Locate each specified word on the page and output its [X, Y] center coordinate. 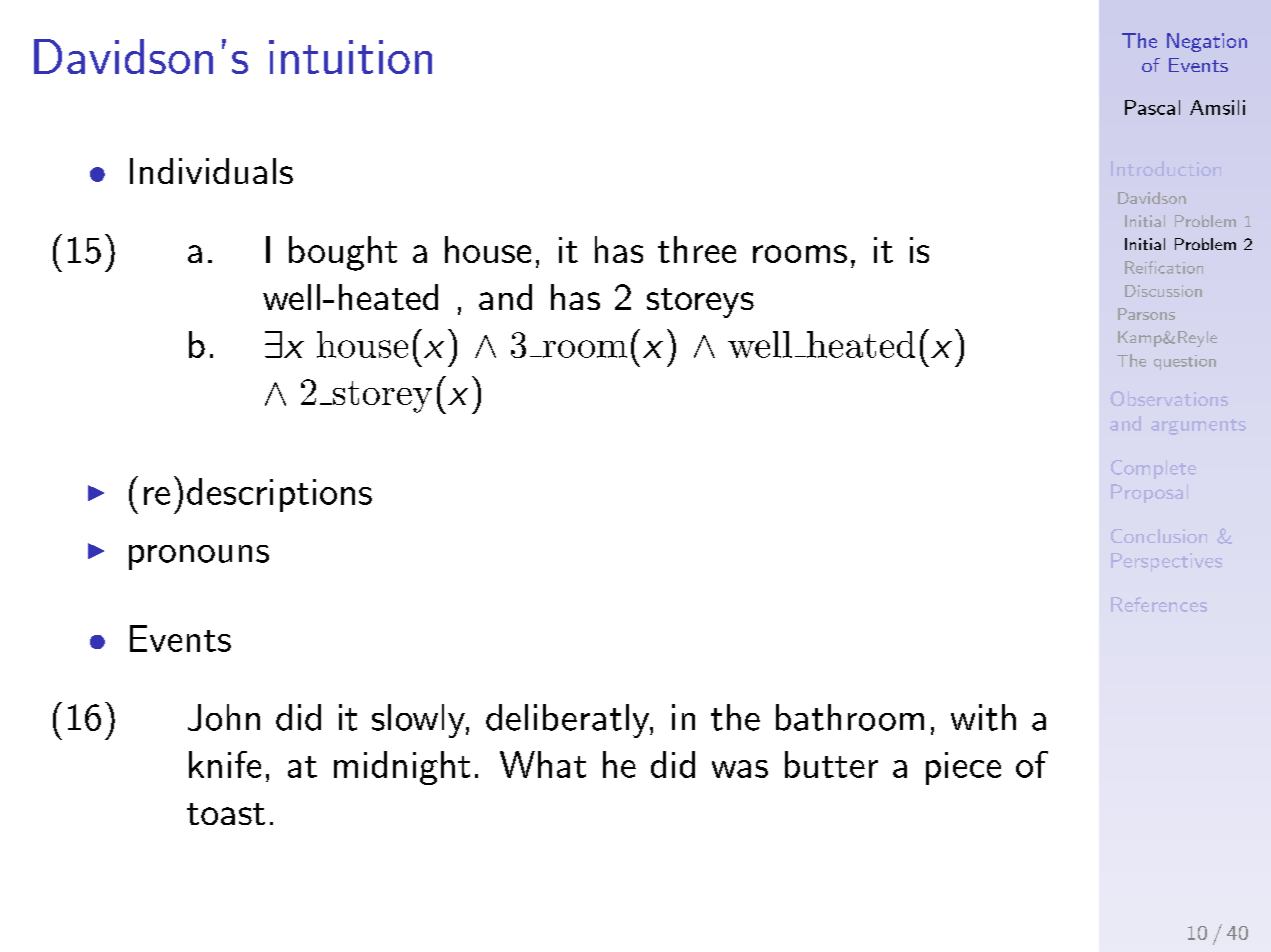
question [1185, 362]
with [983, 717]
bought [343, 253]
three [697, 249]
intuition [350, 57]
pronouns [199, 557]
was [740, 769]
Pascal [1152, 107]
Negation [1207, 42]
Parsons [1146, 314]
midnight [402, 768]
